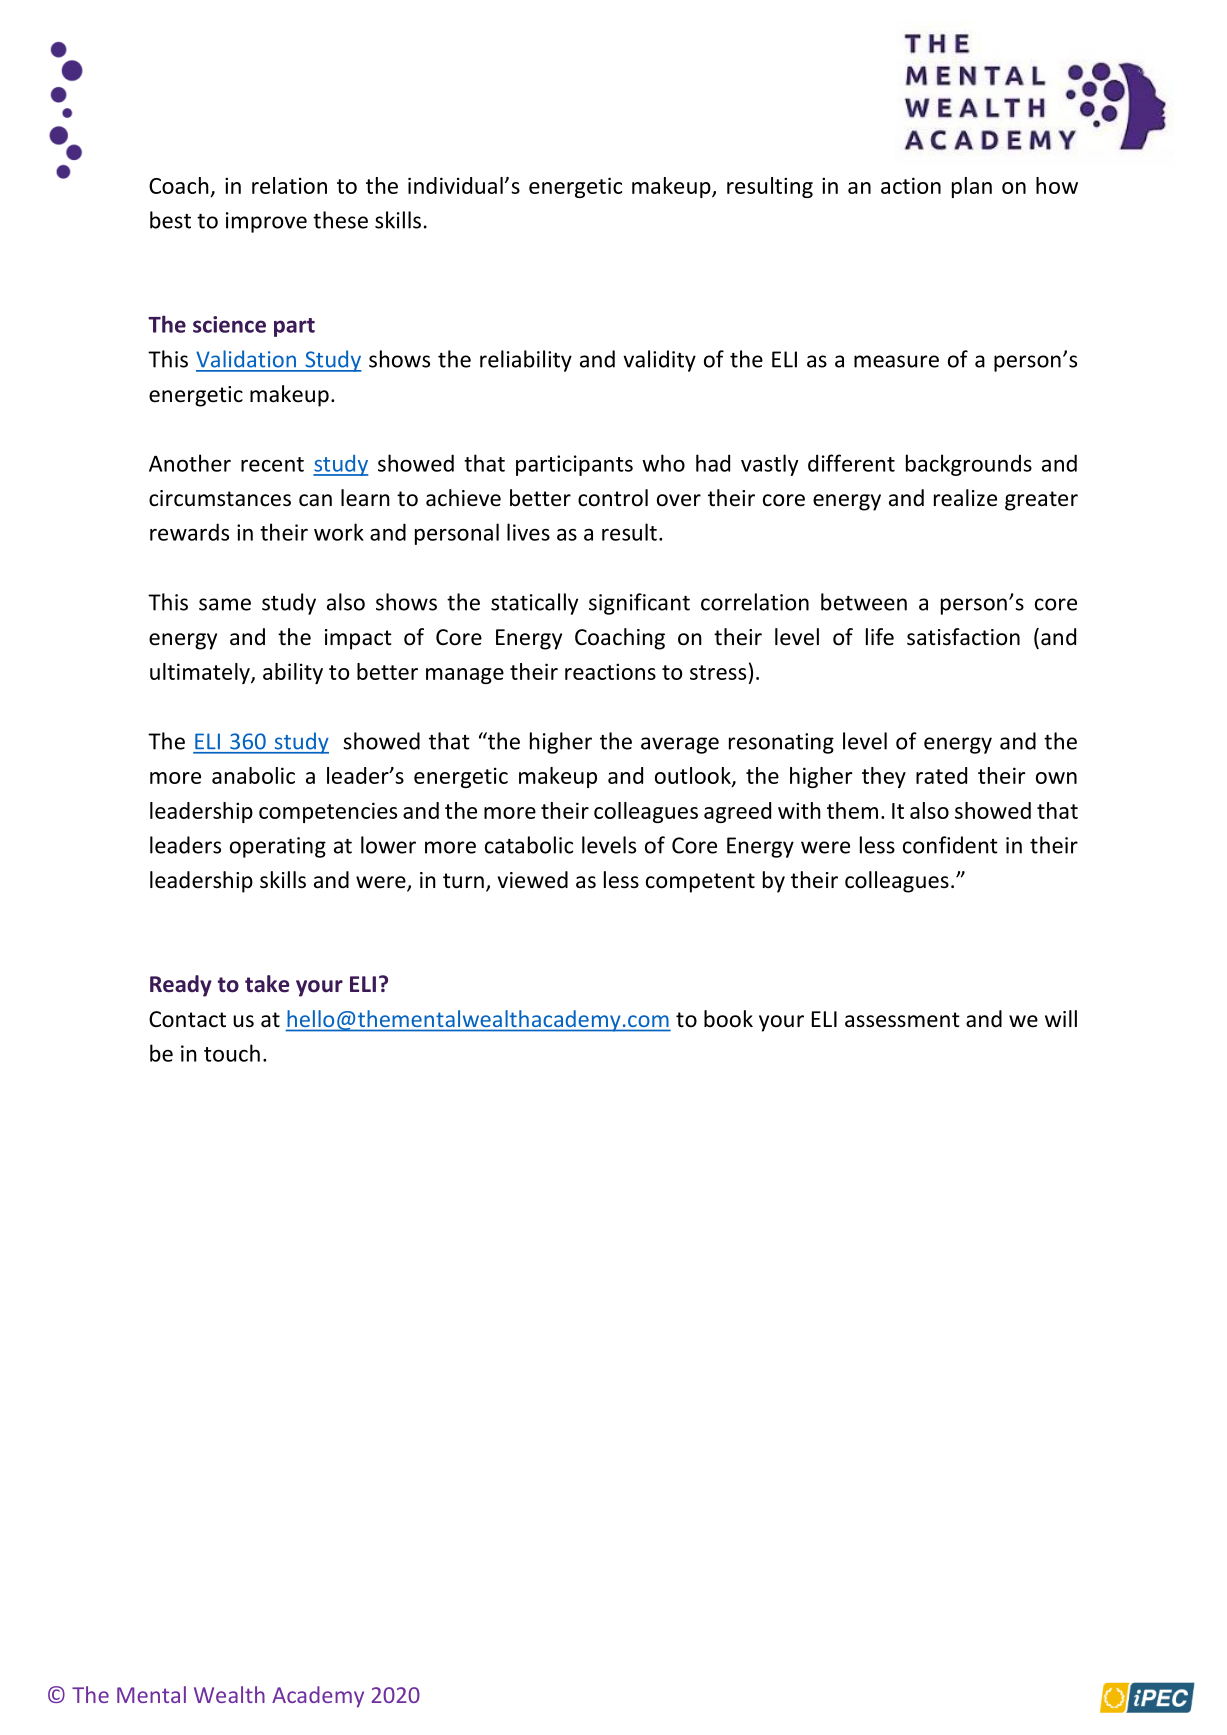  What do you see at coordinates (969, 465) in the page?
I see `backgrounds` at bounding box center [969, 465].
